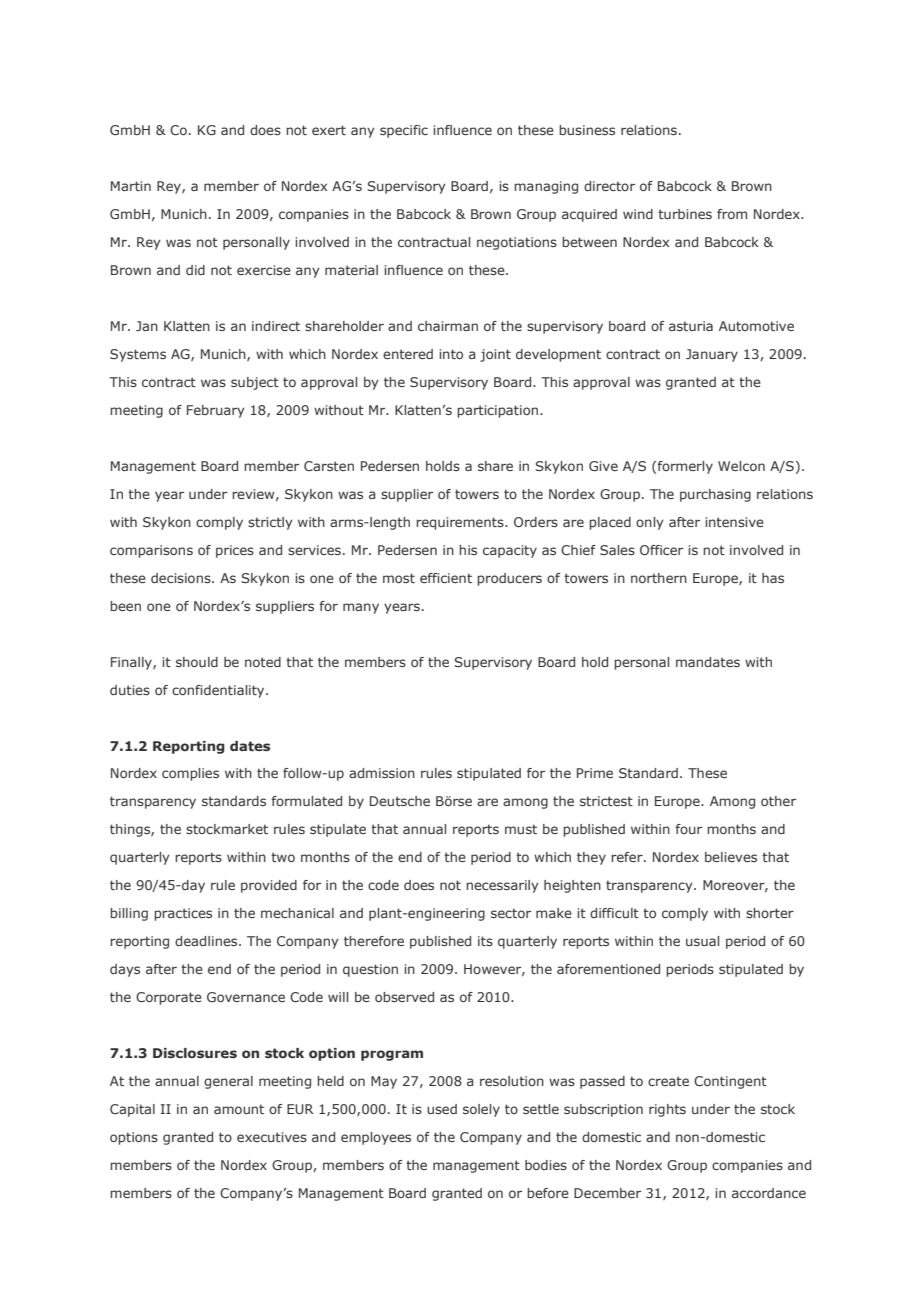 This image has width=924, height=1308. Describe the element at coordinates (131, 186) in the image. I see `Martin` at that location.
